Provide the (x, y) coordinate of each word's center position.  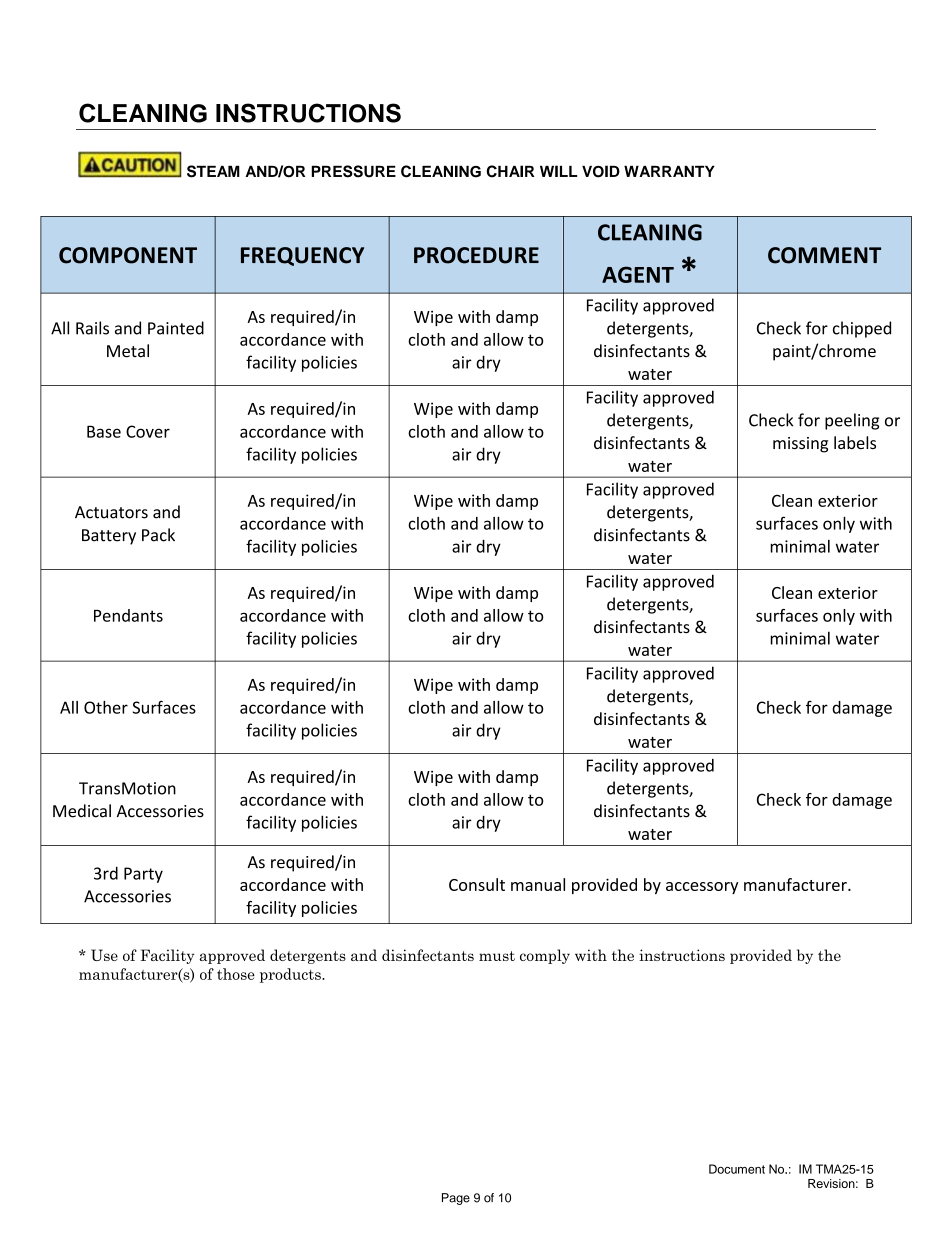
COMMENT (824, 255)
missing (800, 445)
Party (143, 875)
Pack (158, 535)
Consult (477, 884)
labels (855, 442)
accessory (702, 888)
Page (456, 1199)
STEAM (213, 171)
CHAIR (510, 171)
